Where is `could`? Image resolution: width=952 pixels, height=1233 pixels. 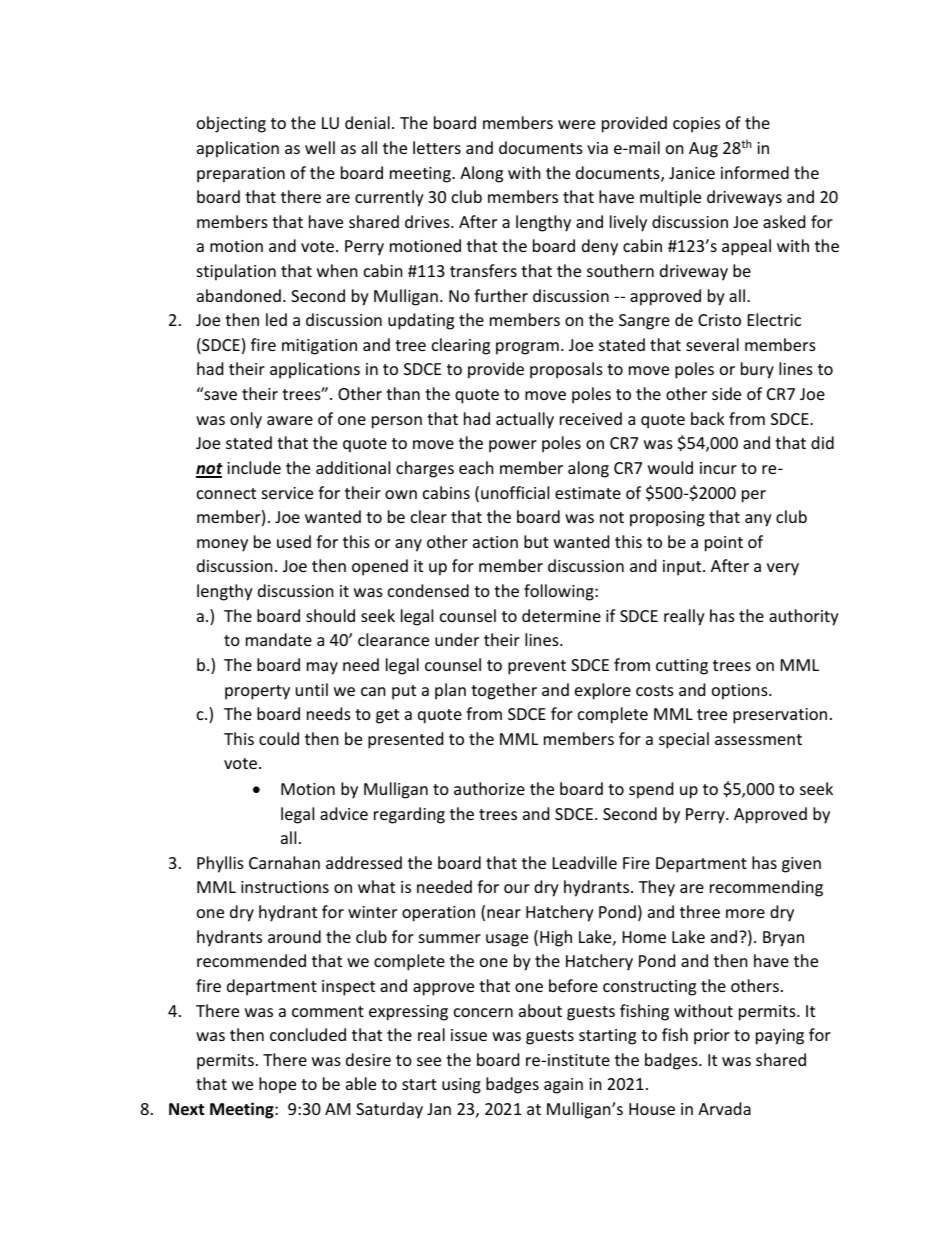 could is located at coordinates (279, 738).
